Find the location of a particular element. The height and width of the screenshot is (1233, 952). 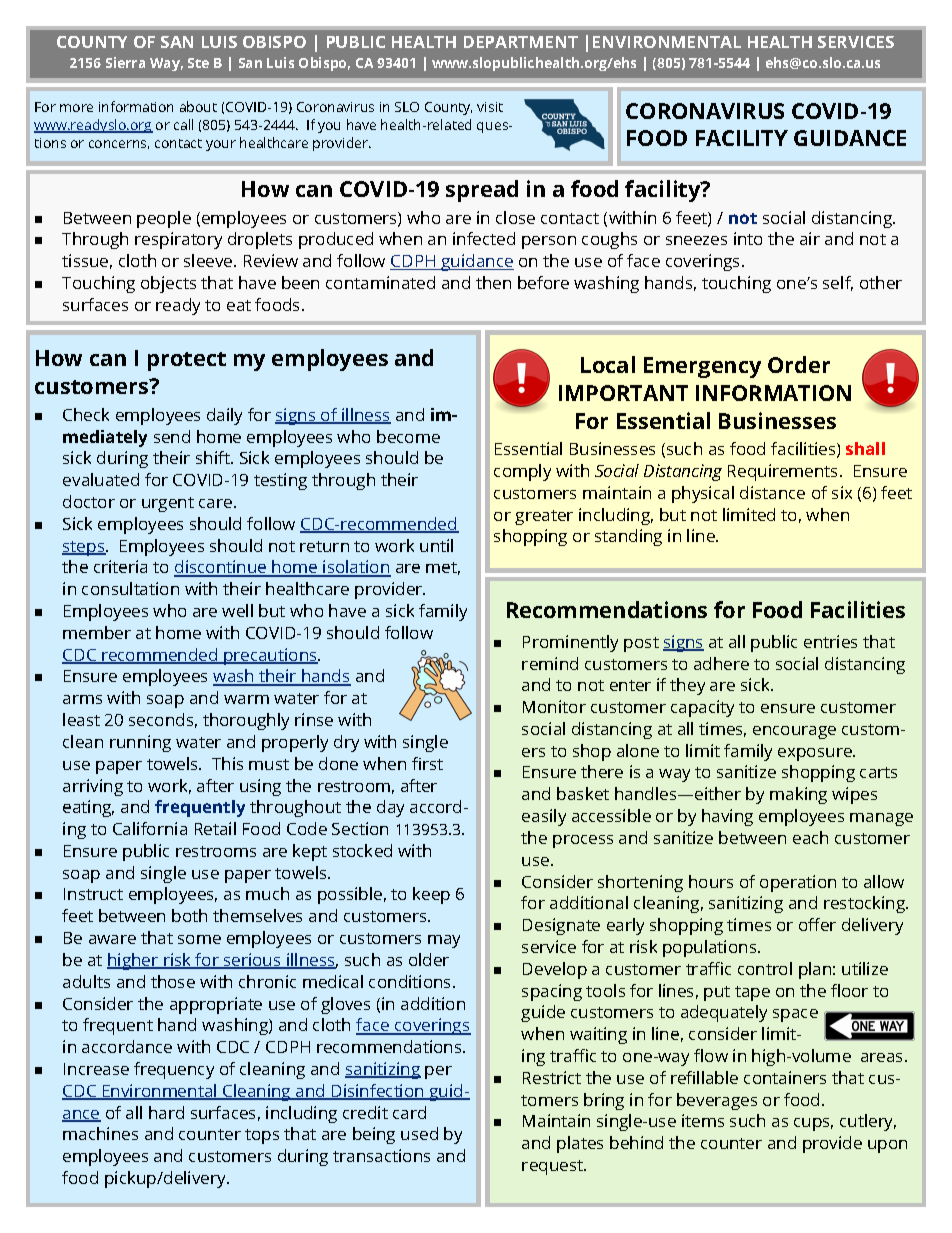

daily is located at coordinates (224, 416).
